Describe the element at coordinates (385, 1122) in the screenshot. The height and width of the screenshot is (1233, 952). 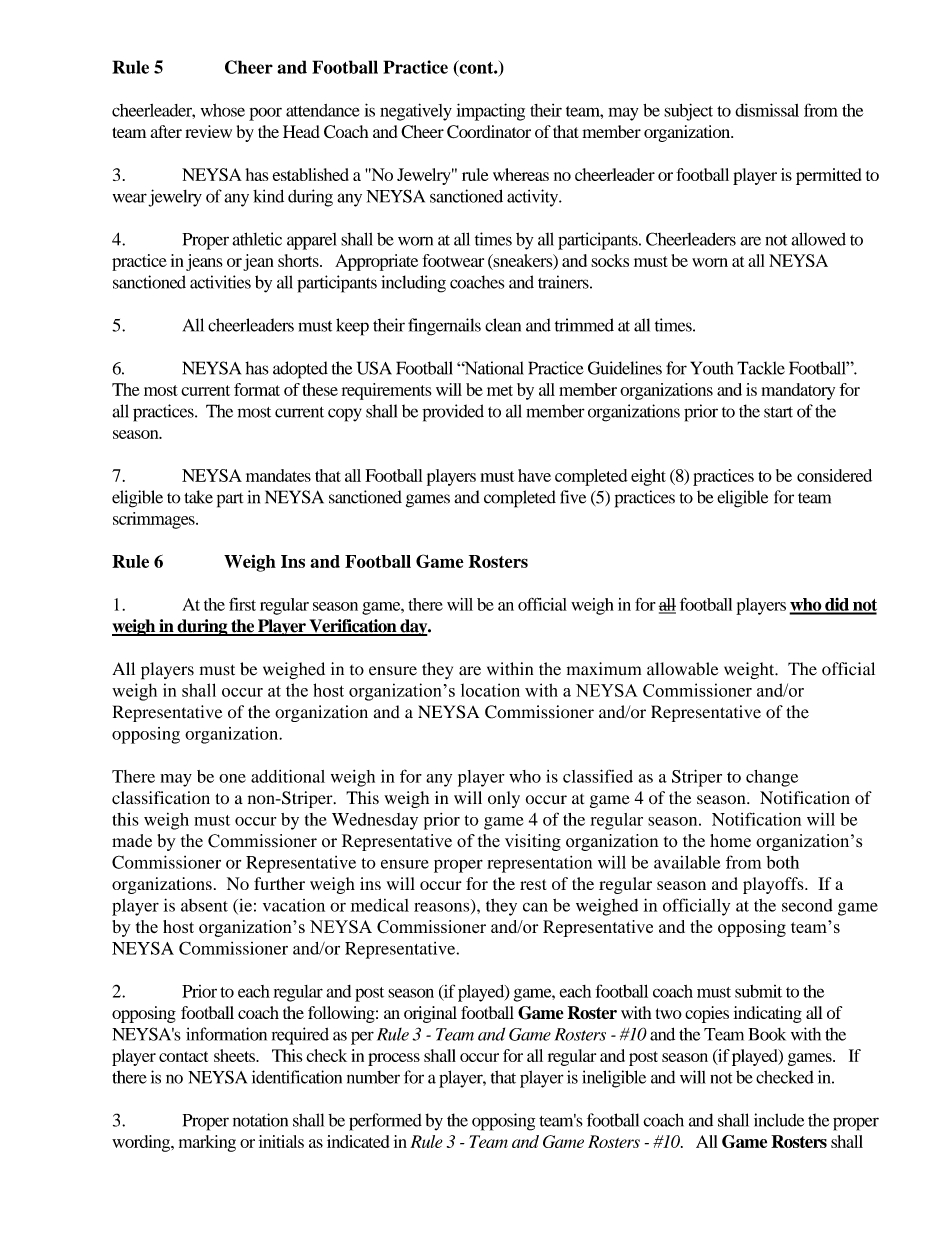
I see `performed` at that location.
